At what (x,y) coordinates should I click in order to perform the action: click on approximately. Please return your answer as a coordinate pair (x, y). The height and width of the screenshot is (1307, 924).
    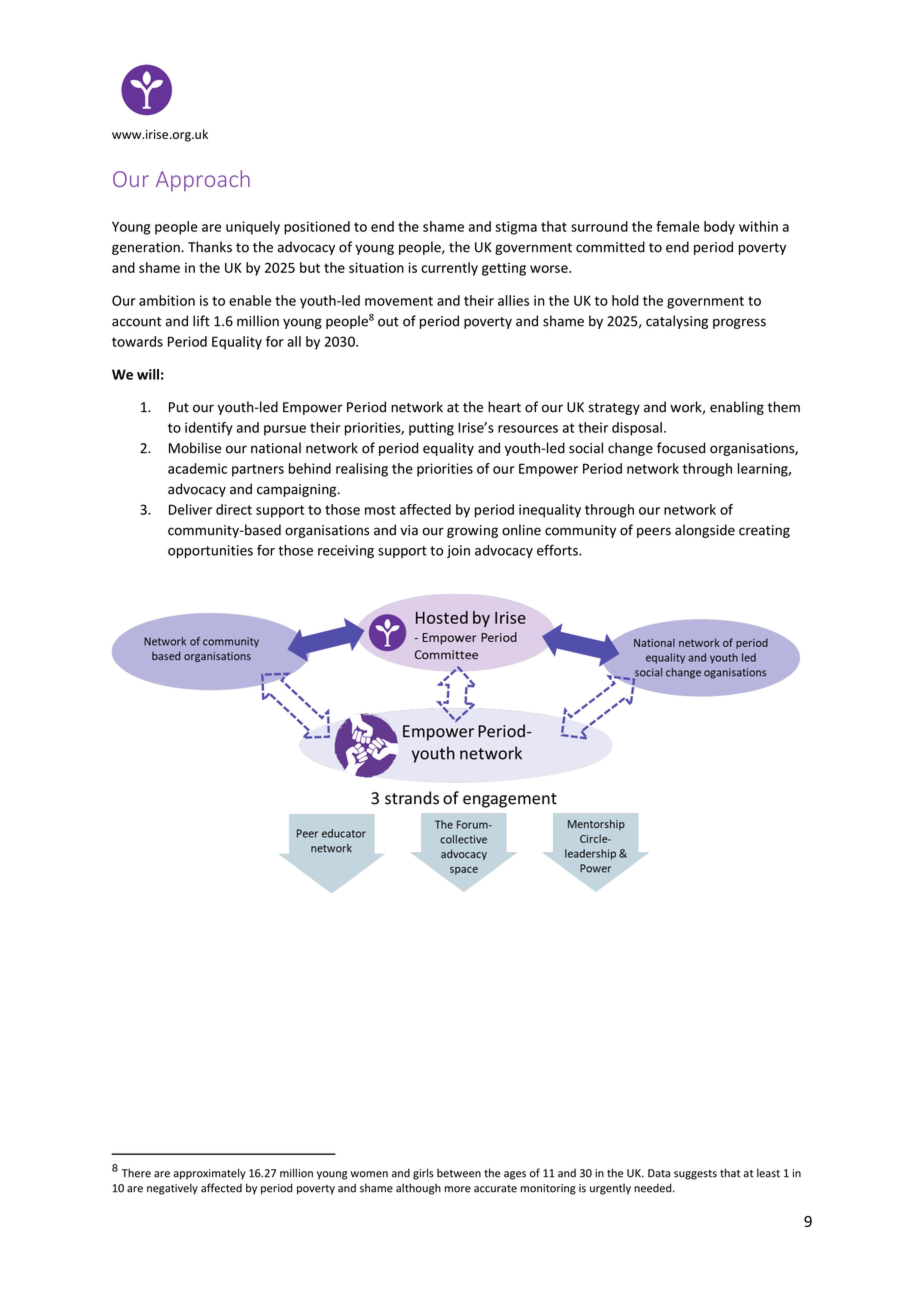
    Looking at the image, I should click on (209, 1174).
